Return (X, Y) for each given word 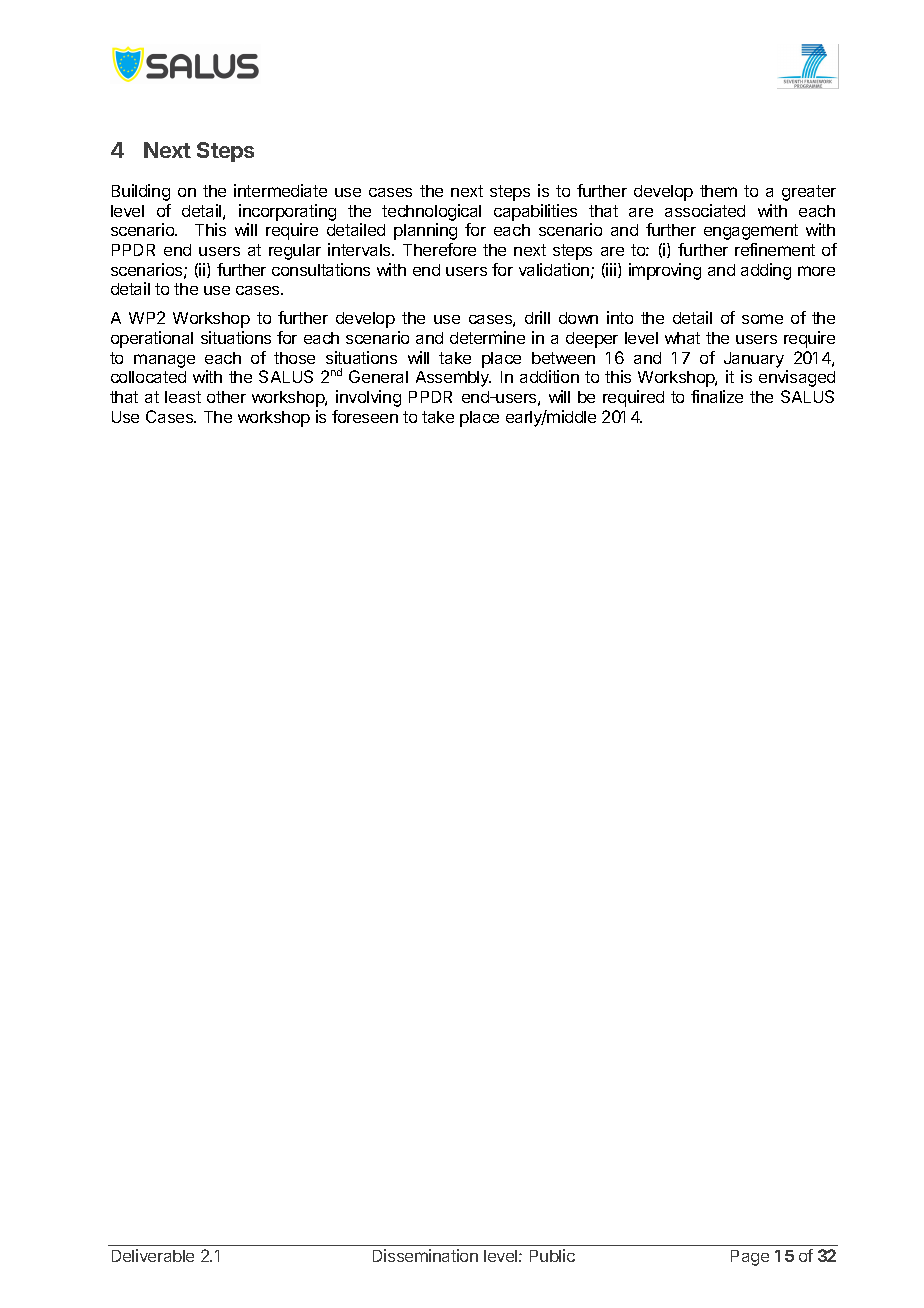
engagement (751, 232)
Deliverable (153, 1255)
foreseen (365, 416)
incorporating (287, 212)
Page (750, 1258)
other (226, 397)
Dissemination (425, 1255)
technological (431, 212)
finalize (717, 396)
